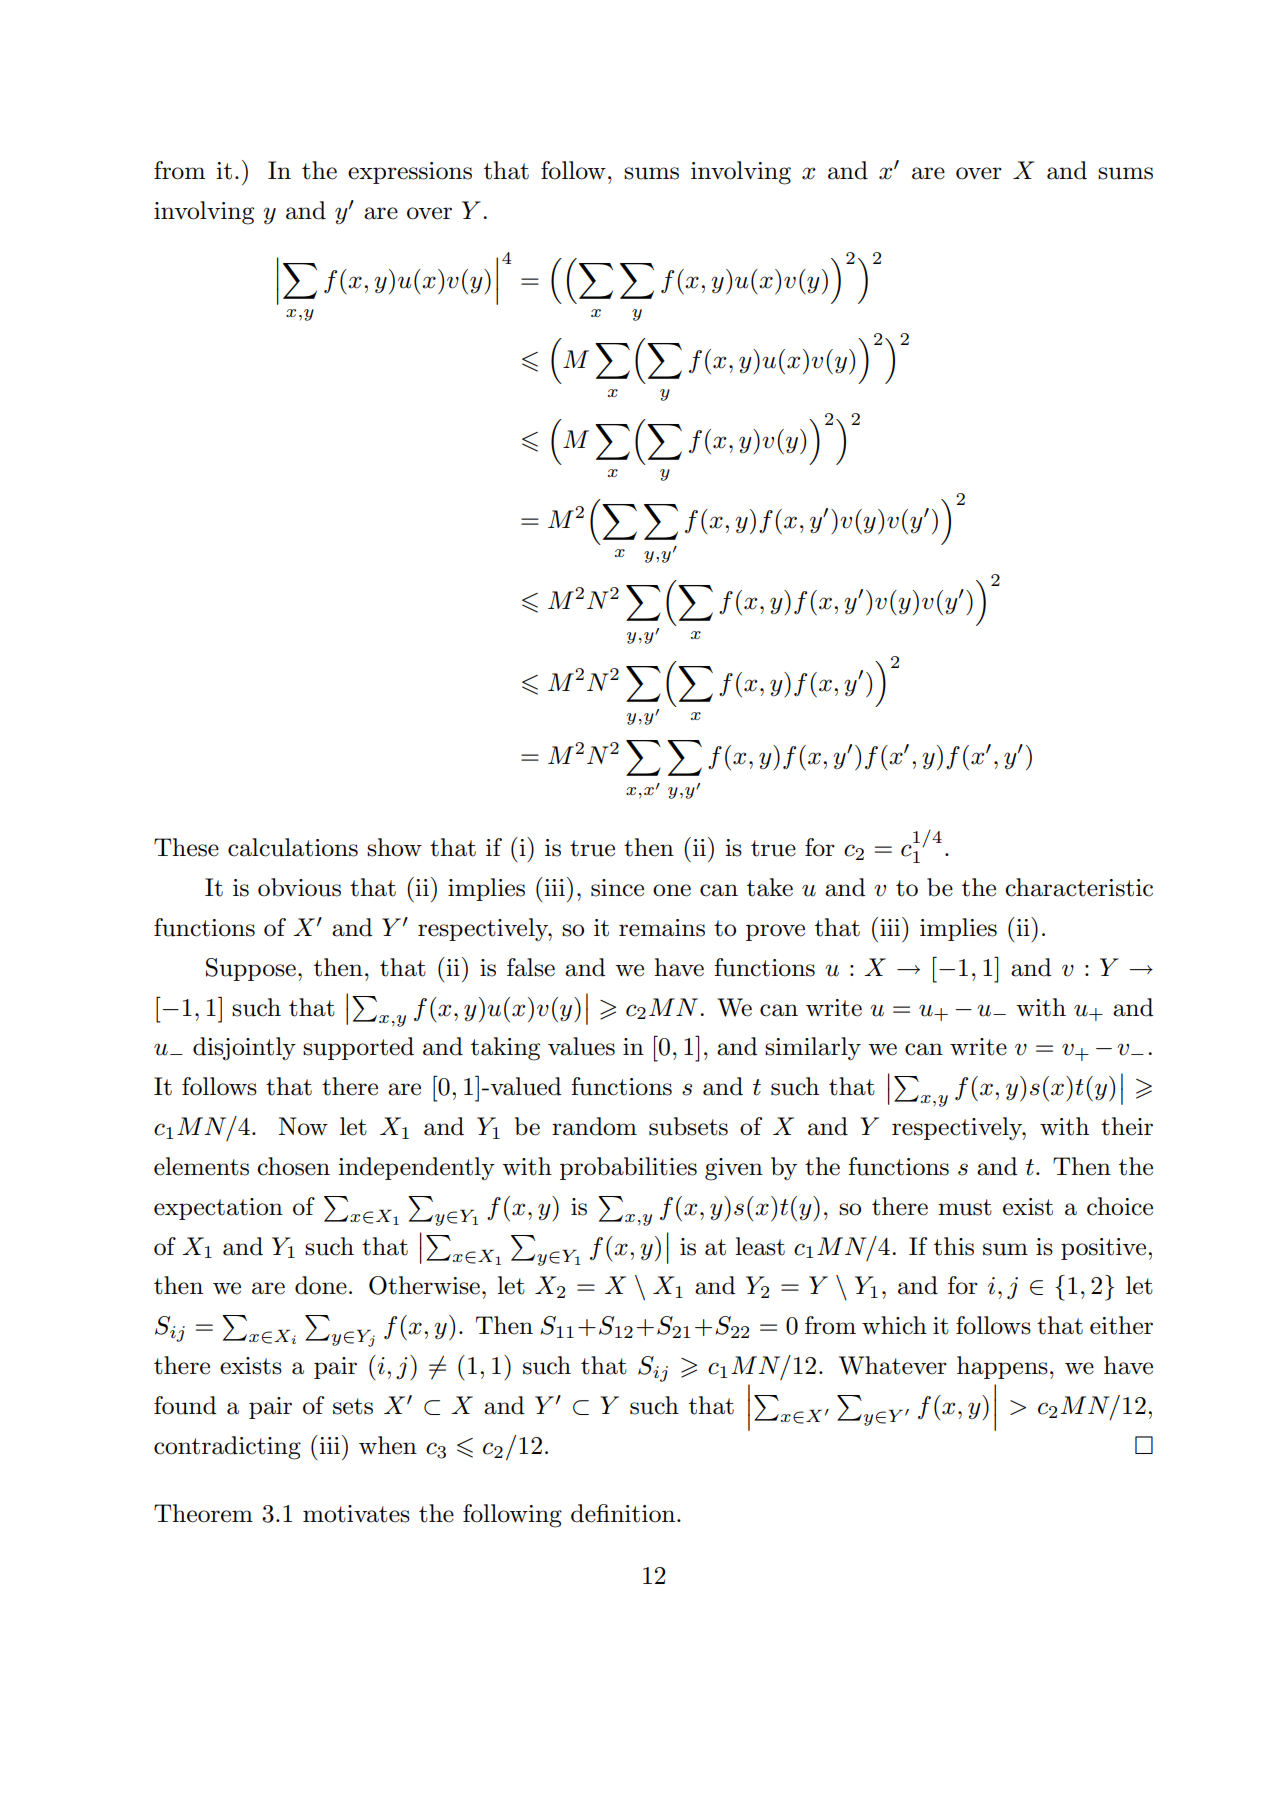 This screenshot has width=1272, height=1798. Describe the element at coordinates (628, 1168) in the screenshot. I see `probabilities` at that location.
